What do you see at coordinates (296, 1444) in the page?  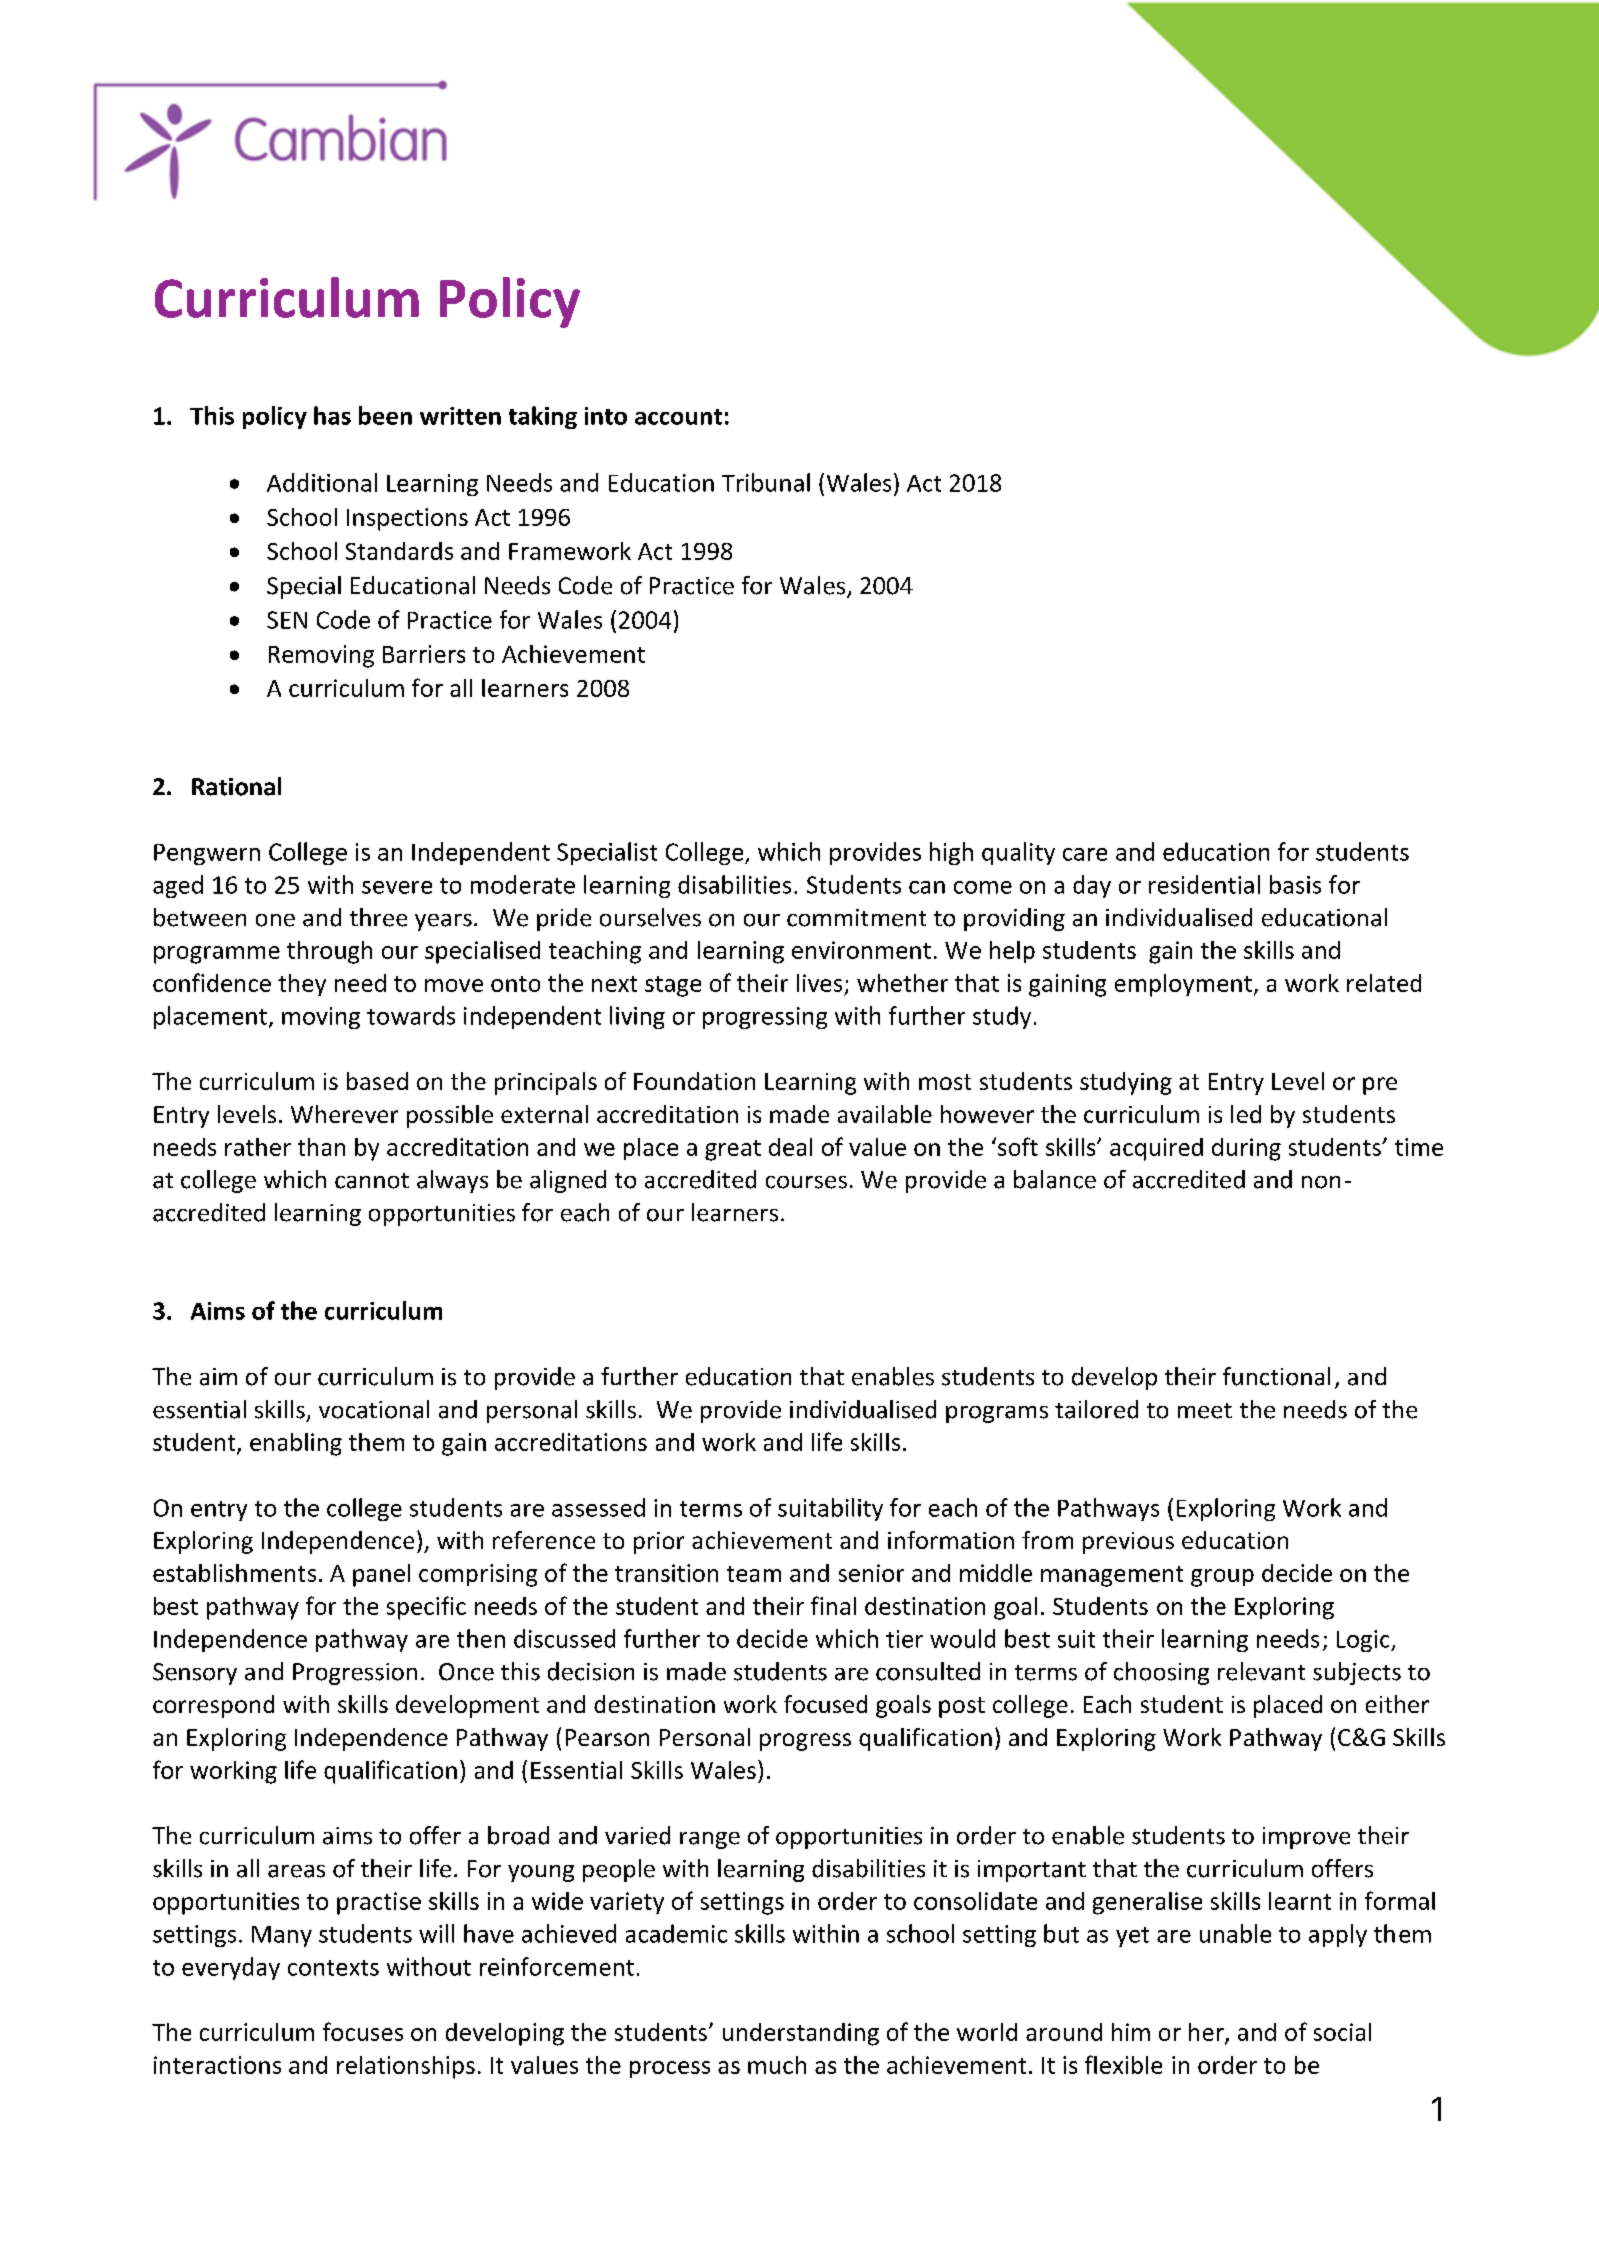 I see `enabling` at bounding box center [296, 1444].
